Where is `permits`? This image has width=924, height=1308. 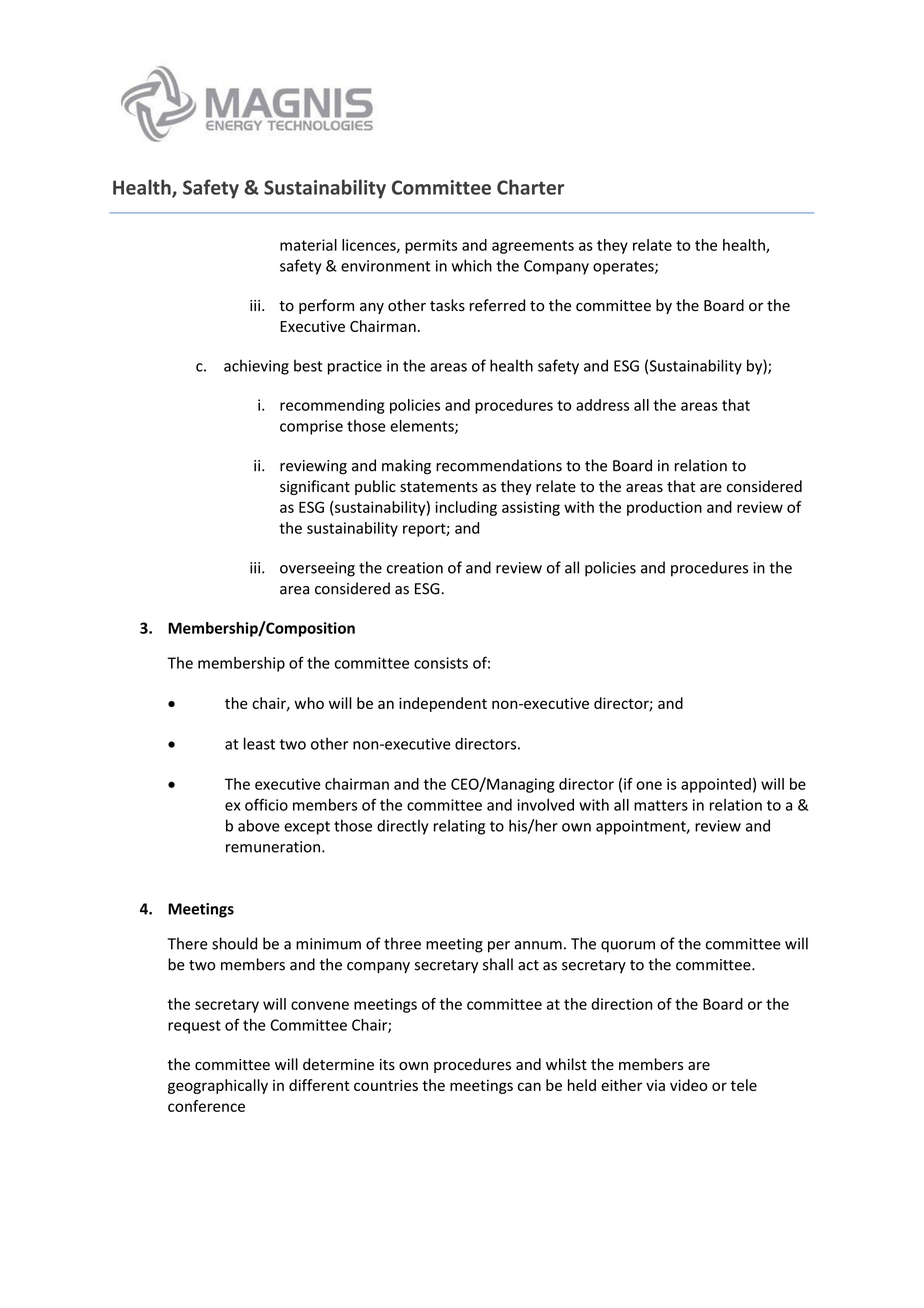
permits is located at coordinates (431, 246).
